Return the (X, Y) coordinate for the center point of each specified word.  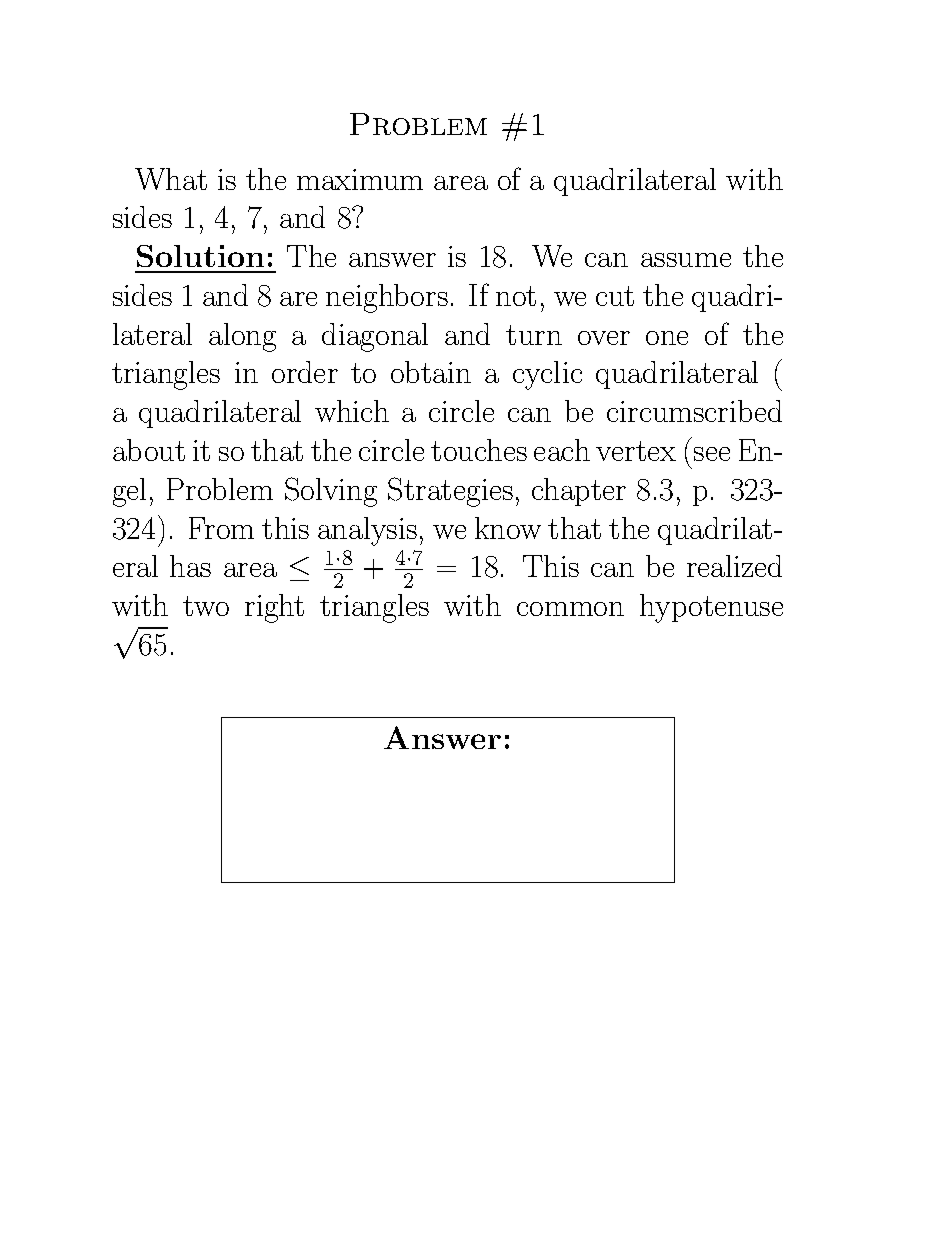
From (221, 528)
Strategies (450, 492)
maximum (360, 179)
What (171, 179)
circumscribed (694, 411)
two (206, 606)
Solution (200, 256)
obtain (431, 372)
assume (686, 260)
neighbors (387, 298)
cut (615, 296)
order (305, 372)
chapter (579, 492)
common (570, 609)
